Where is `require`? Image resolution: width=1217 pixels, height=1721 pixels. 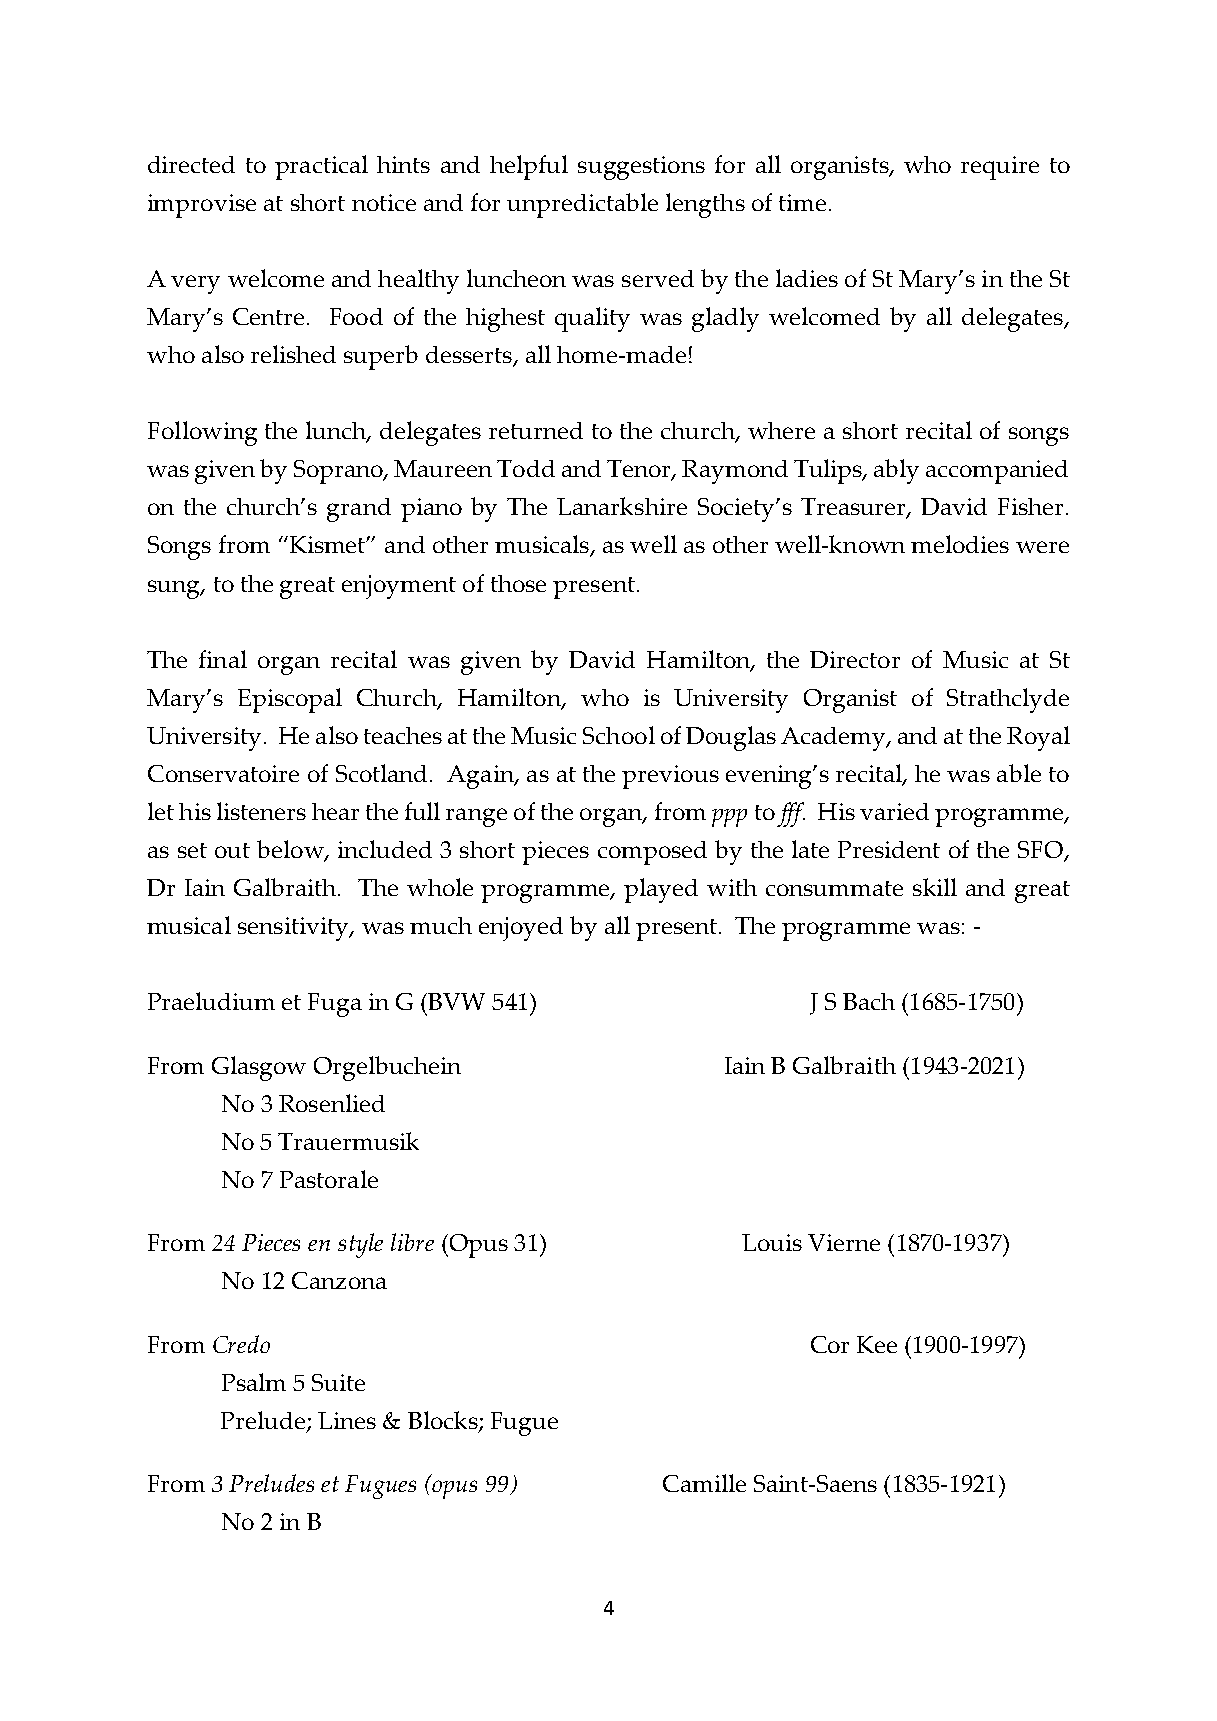 require is located at coordinates (1000, 168).
